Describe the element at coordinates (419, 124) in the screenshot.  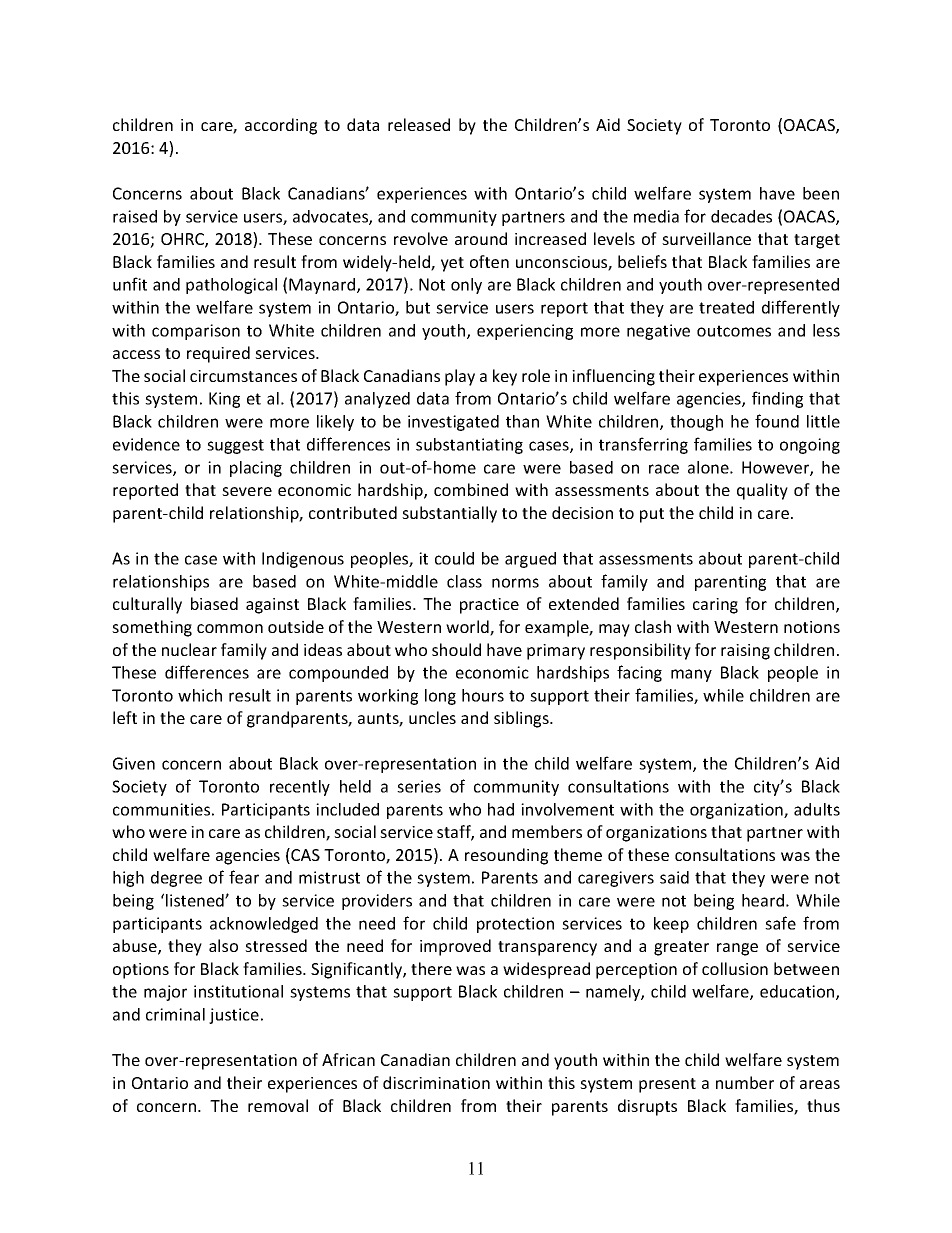
I see `released` at that location.
